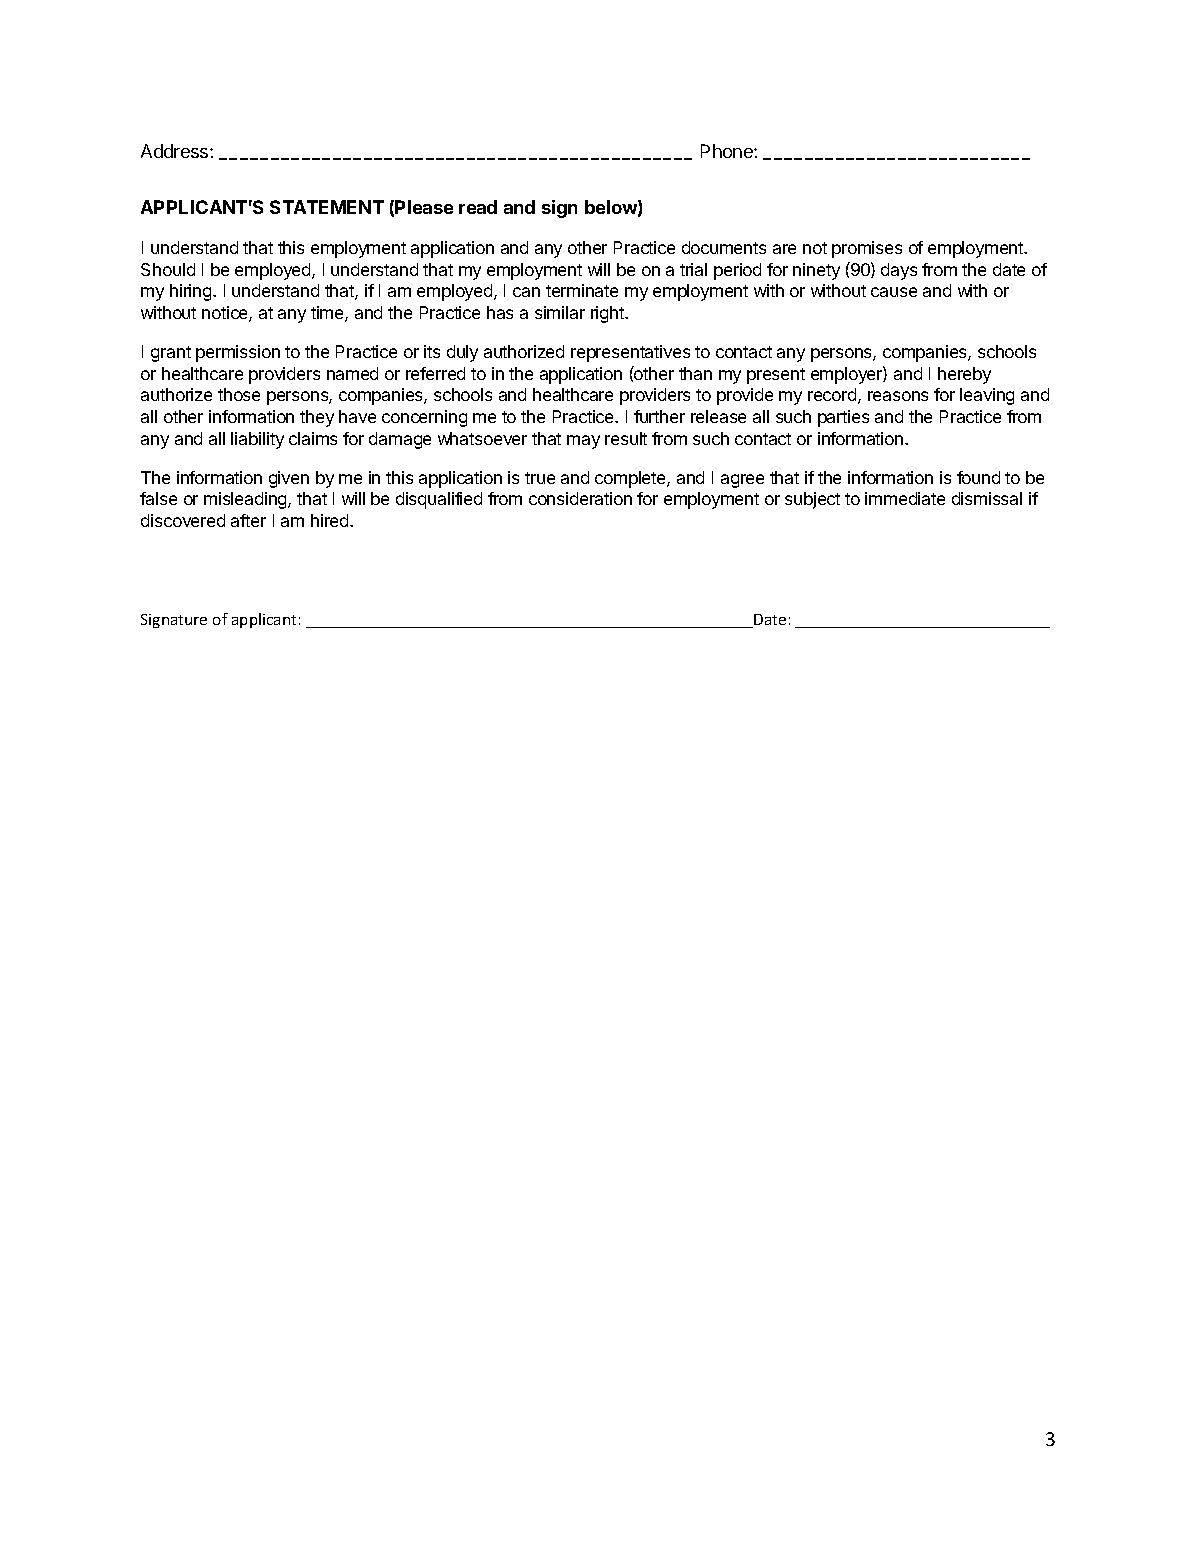 Image resolution: width=1197 pixels, height=1549 pixels. Describe the element at coordinates (257, 440) in the screenshot. I see `liability` at that location.
